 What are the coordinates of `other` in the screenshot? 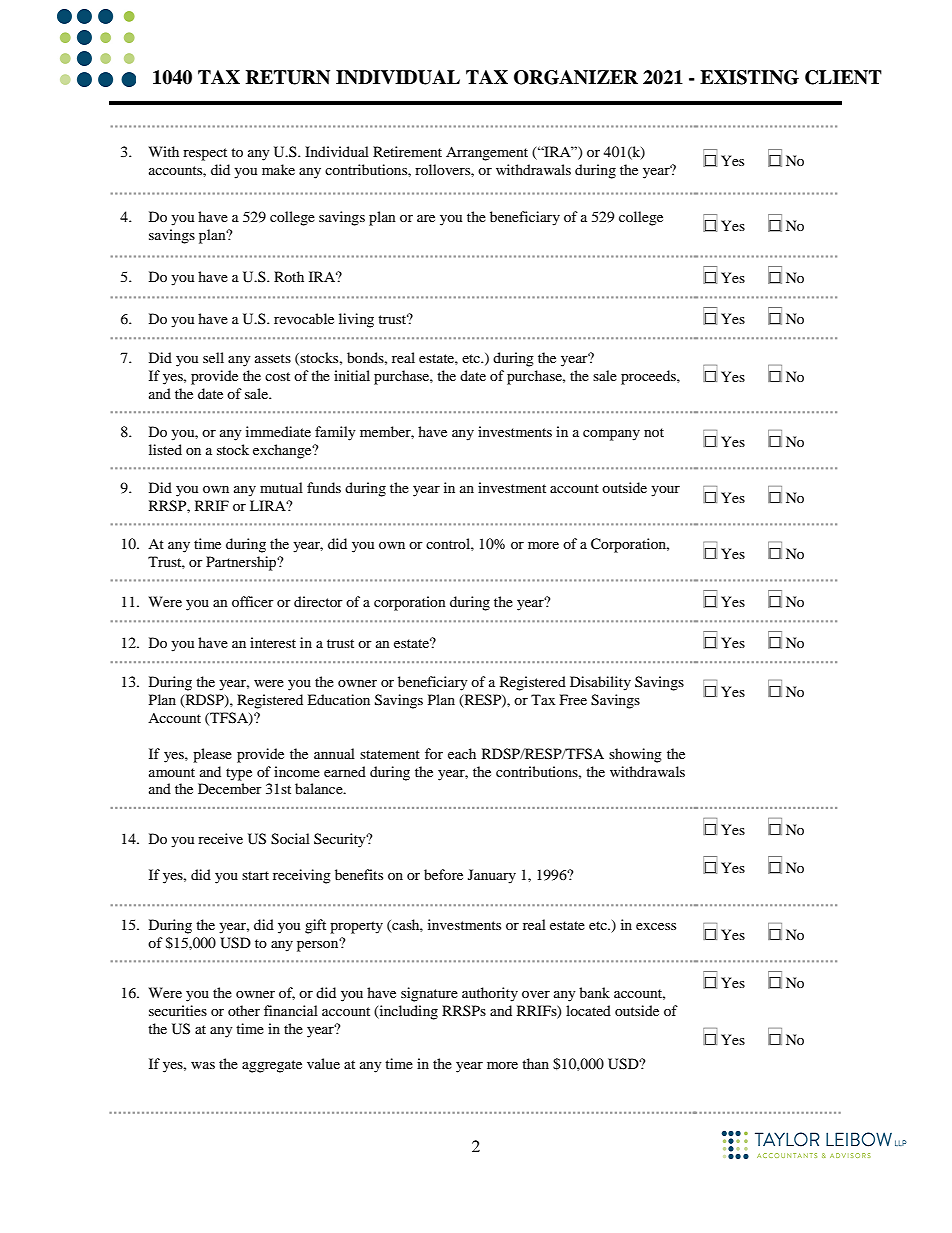 It's located at (244, 1010).
